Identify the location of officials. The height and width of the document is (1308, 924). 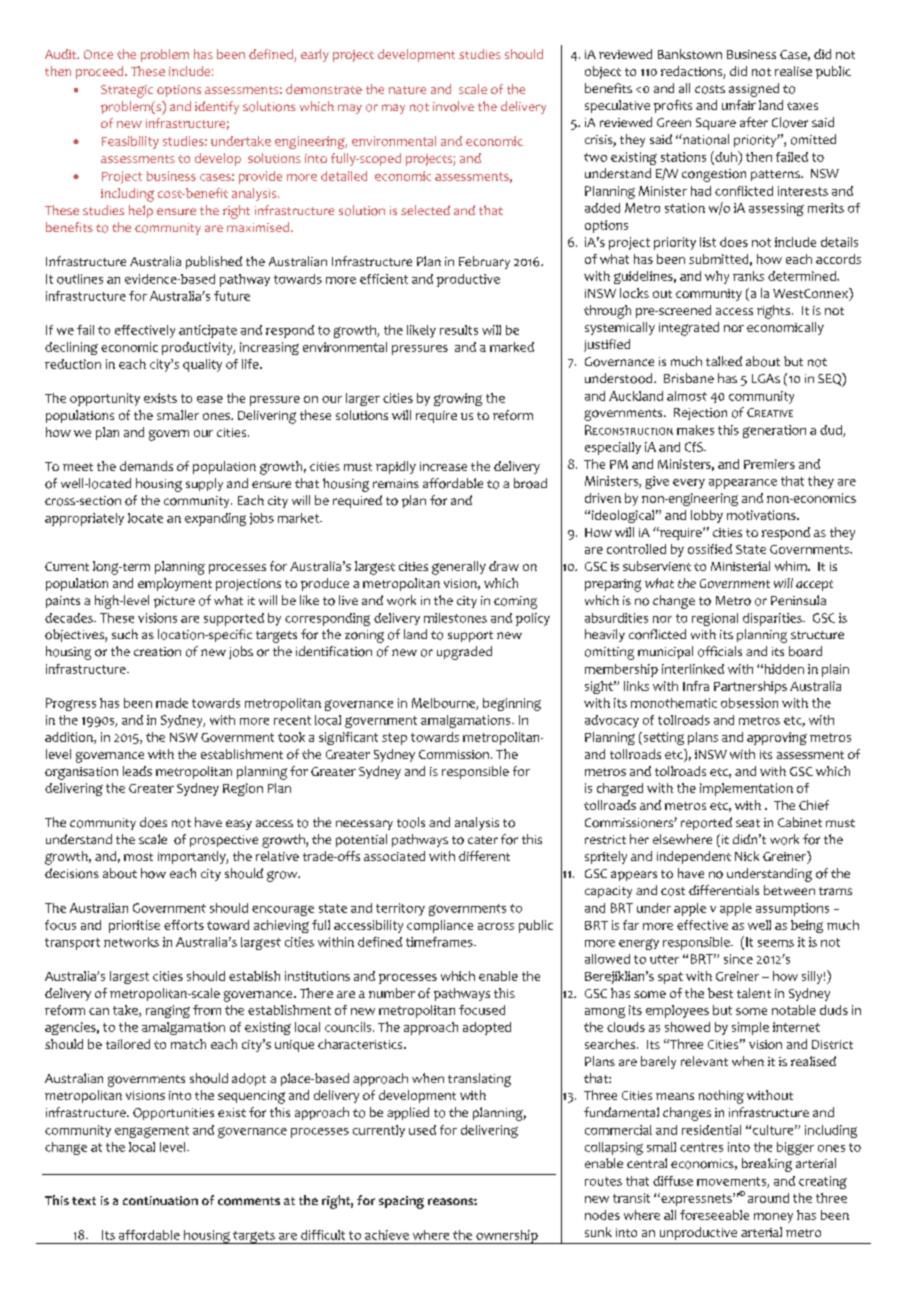
(720, 651).
